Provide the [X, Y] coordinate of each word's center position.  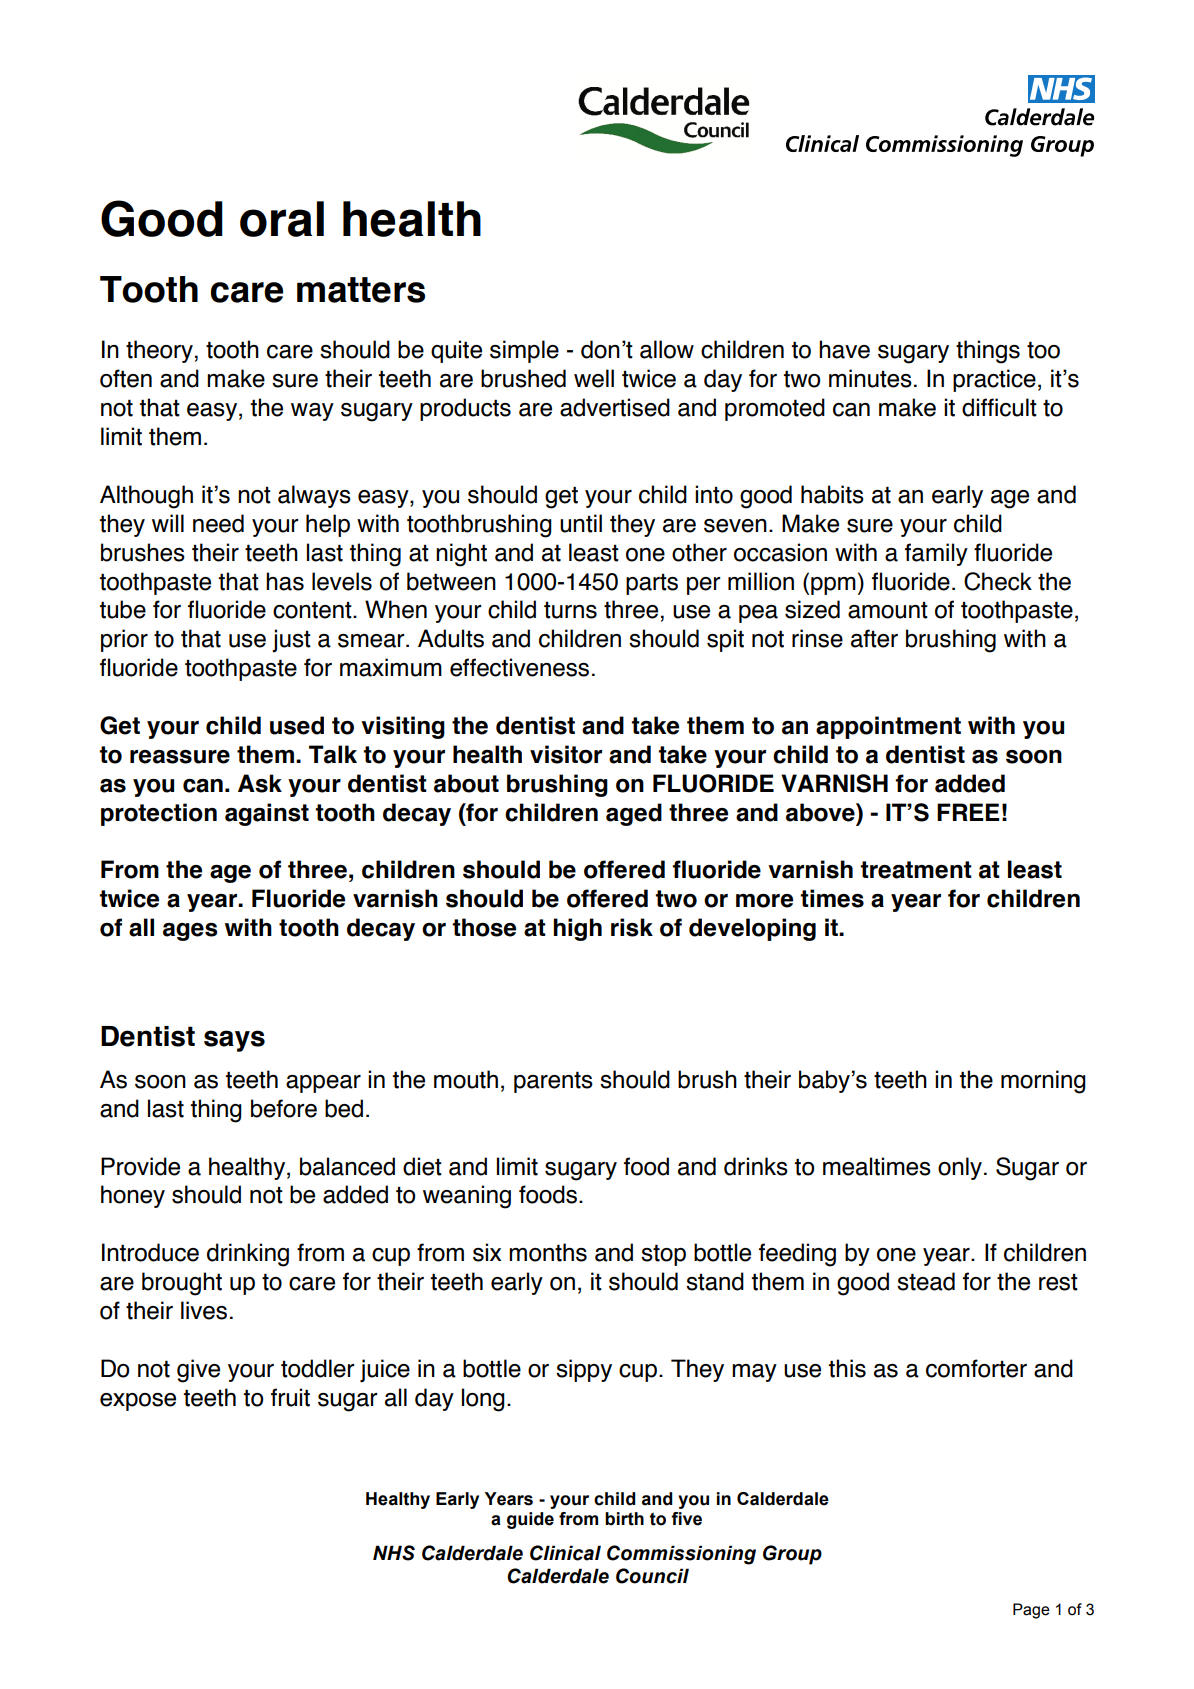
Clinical [565, 1553]
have [844, 349]
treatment [916, 870]
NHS [394, 1553]
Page [1031, 1611]
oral [282, 219]
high [578, 929]
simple [524, 351]
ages [190, 932]
